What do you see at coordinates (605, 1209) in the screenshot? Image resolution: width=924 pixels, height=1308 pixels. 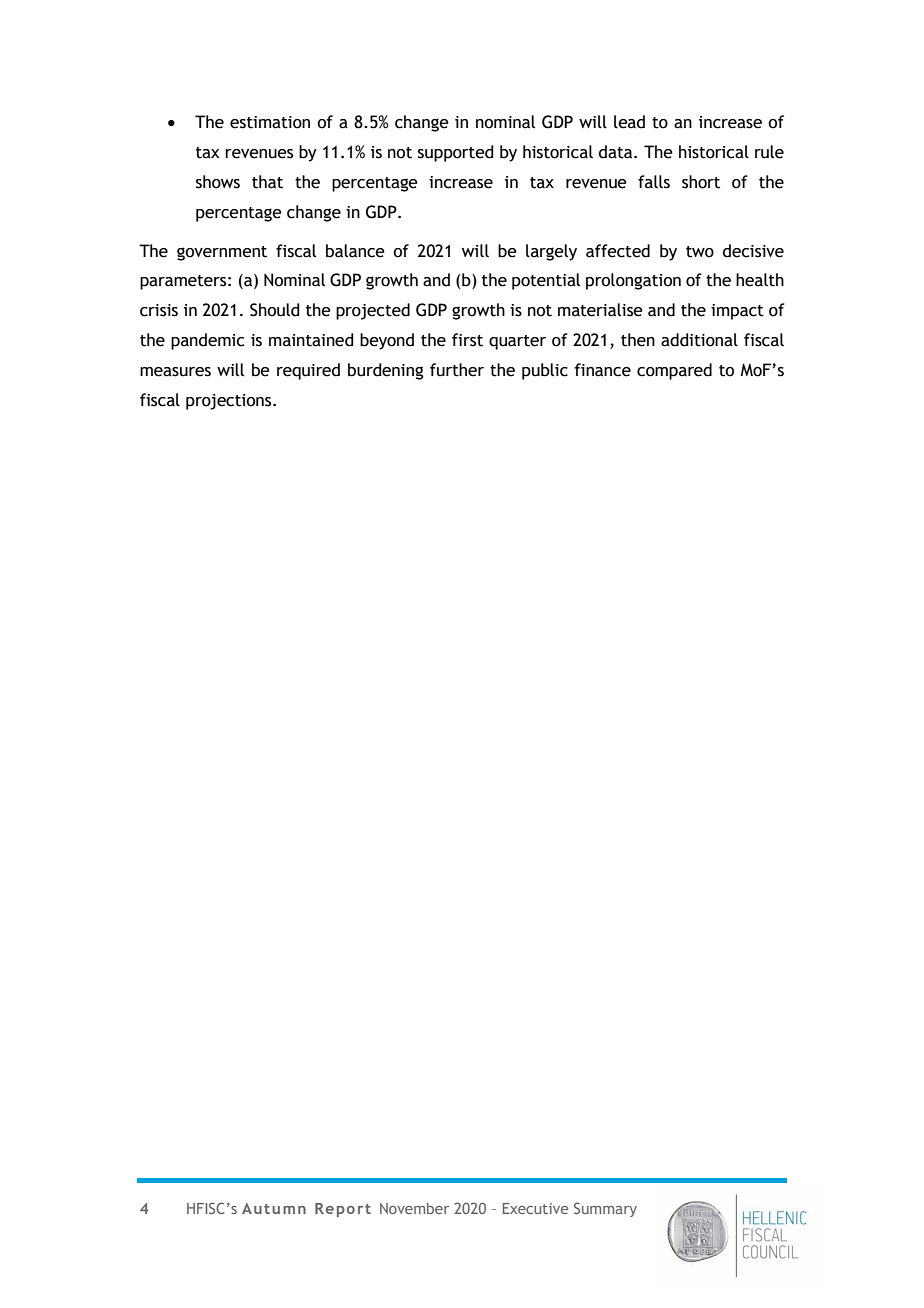 I see `Summary` at bounding box center [605, 1209].
